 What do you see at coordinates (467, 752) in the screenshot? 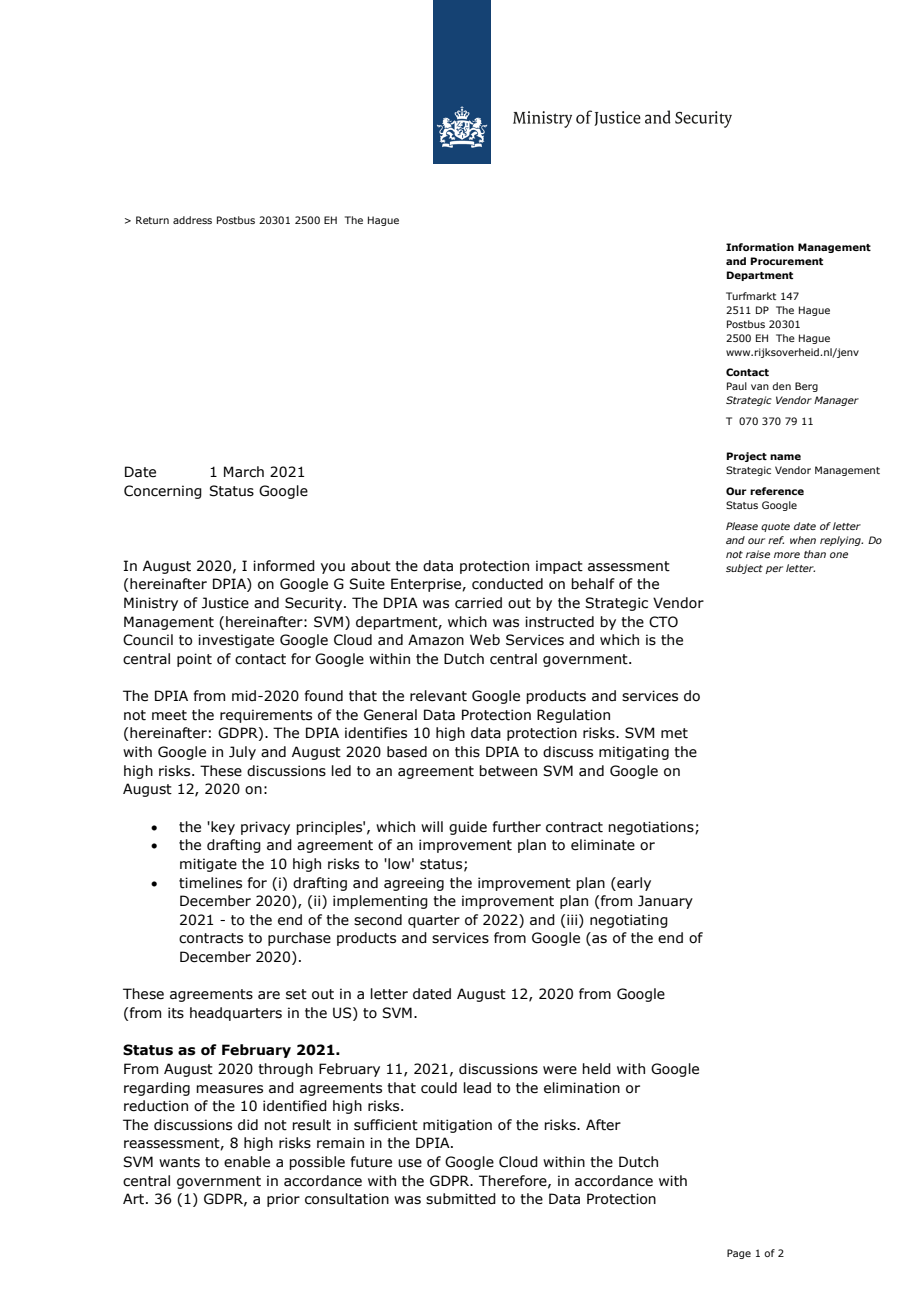
I see `this` at bounding box center [467, 752].
